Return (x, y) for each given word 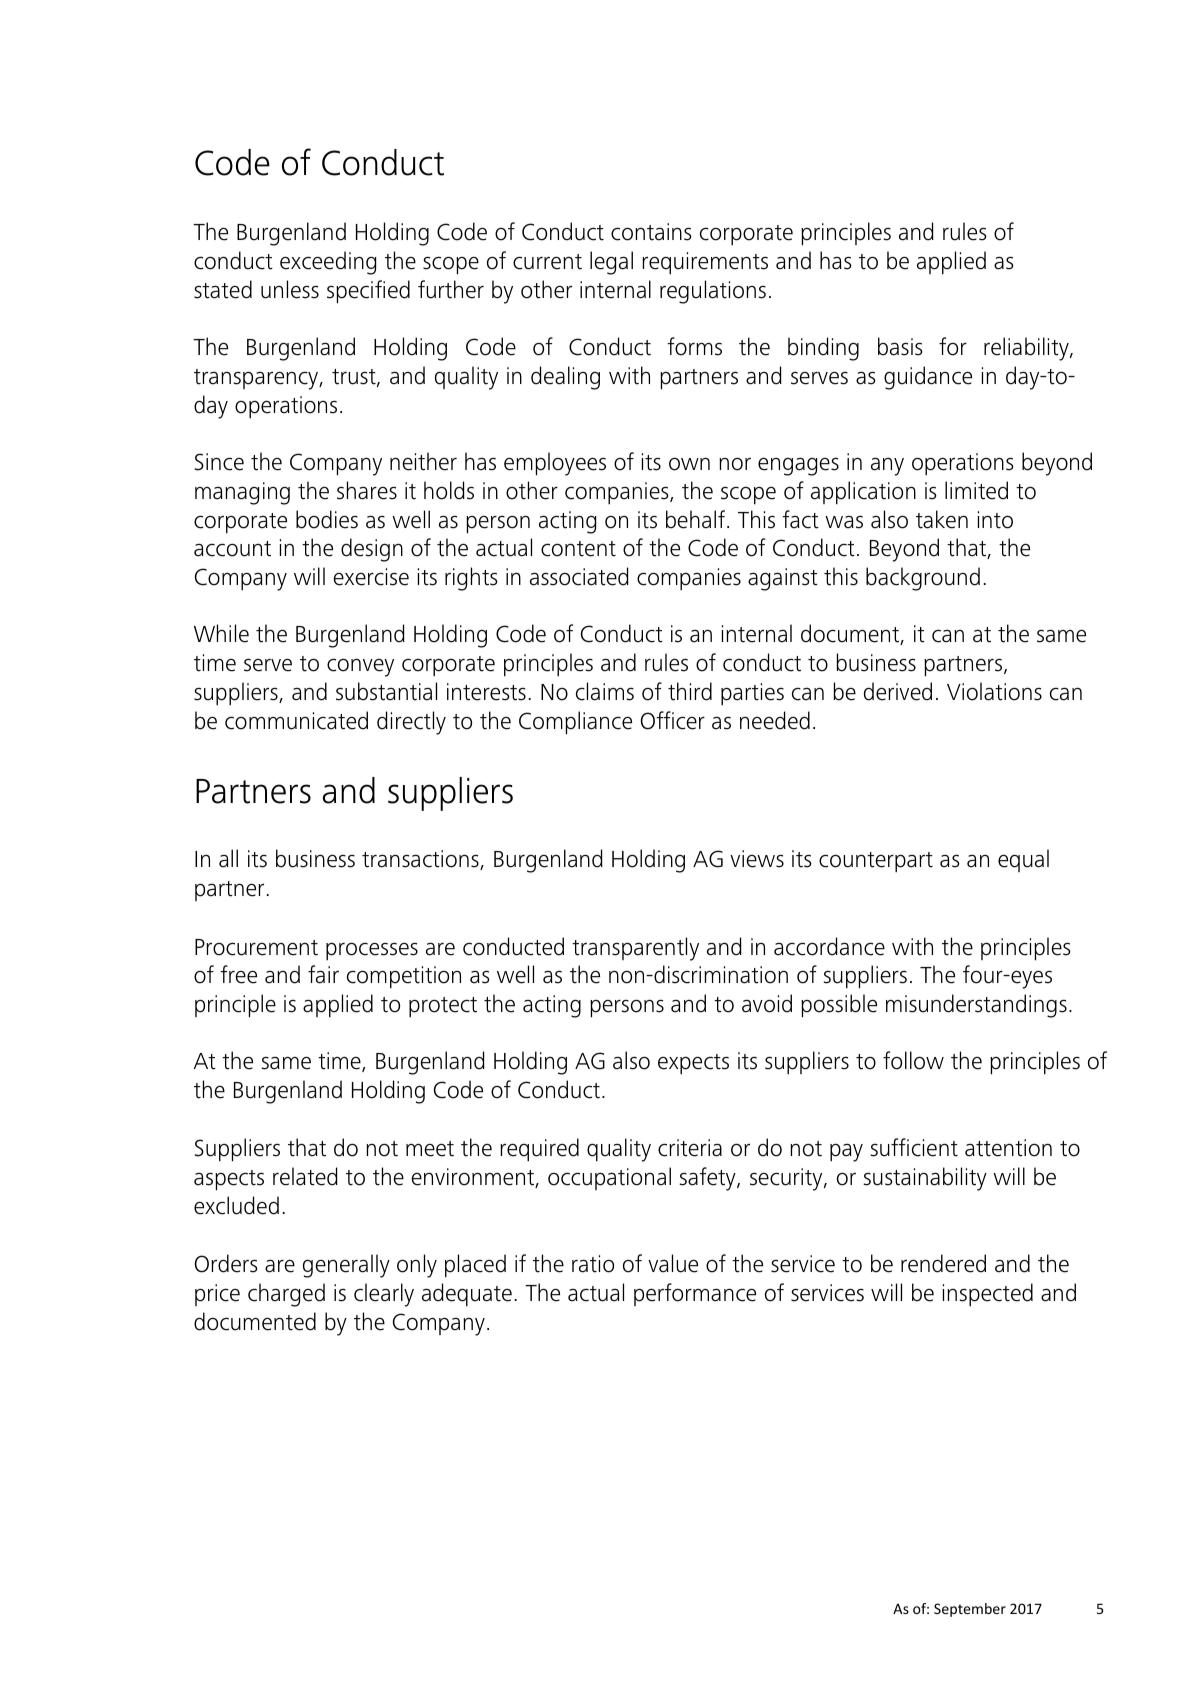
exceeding (328, 263)
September (970, 1610)
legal (611, 263)
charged (286, 1295)
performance (695, 1294)
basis (900, 346)
